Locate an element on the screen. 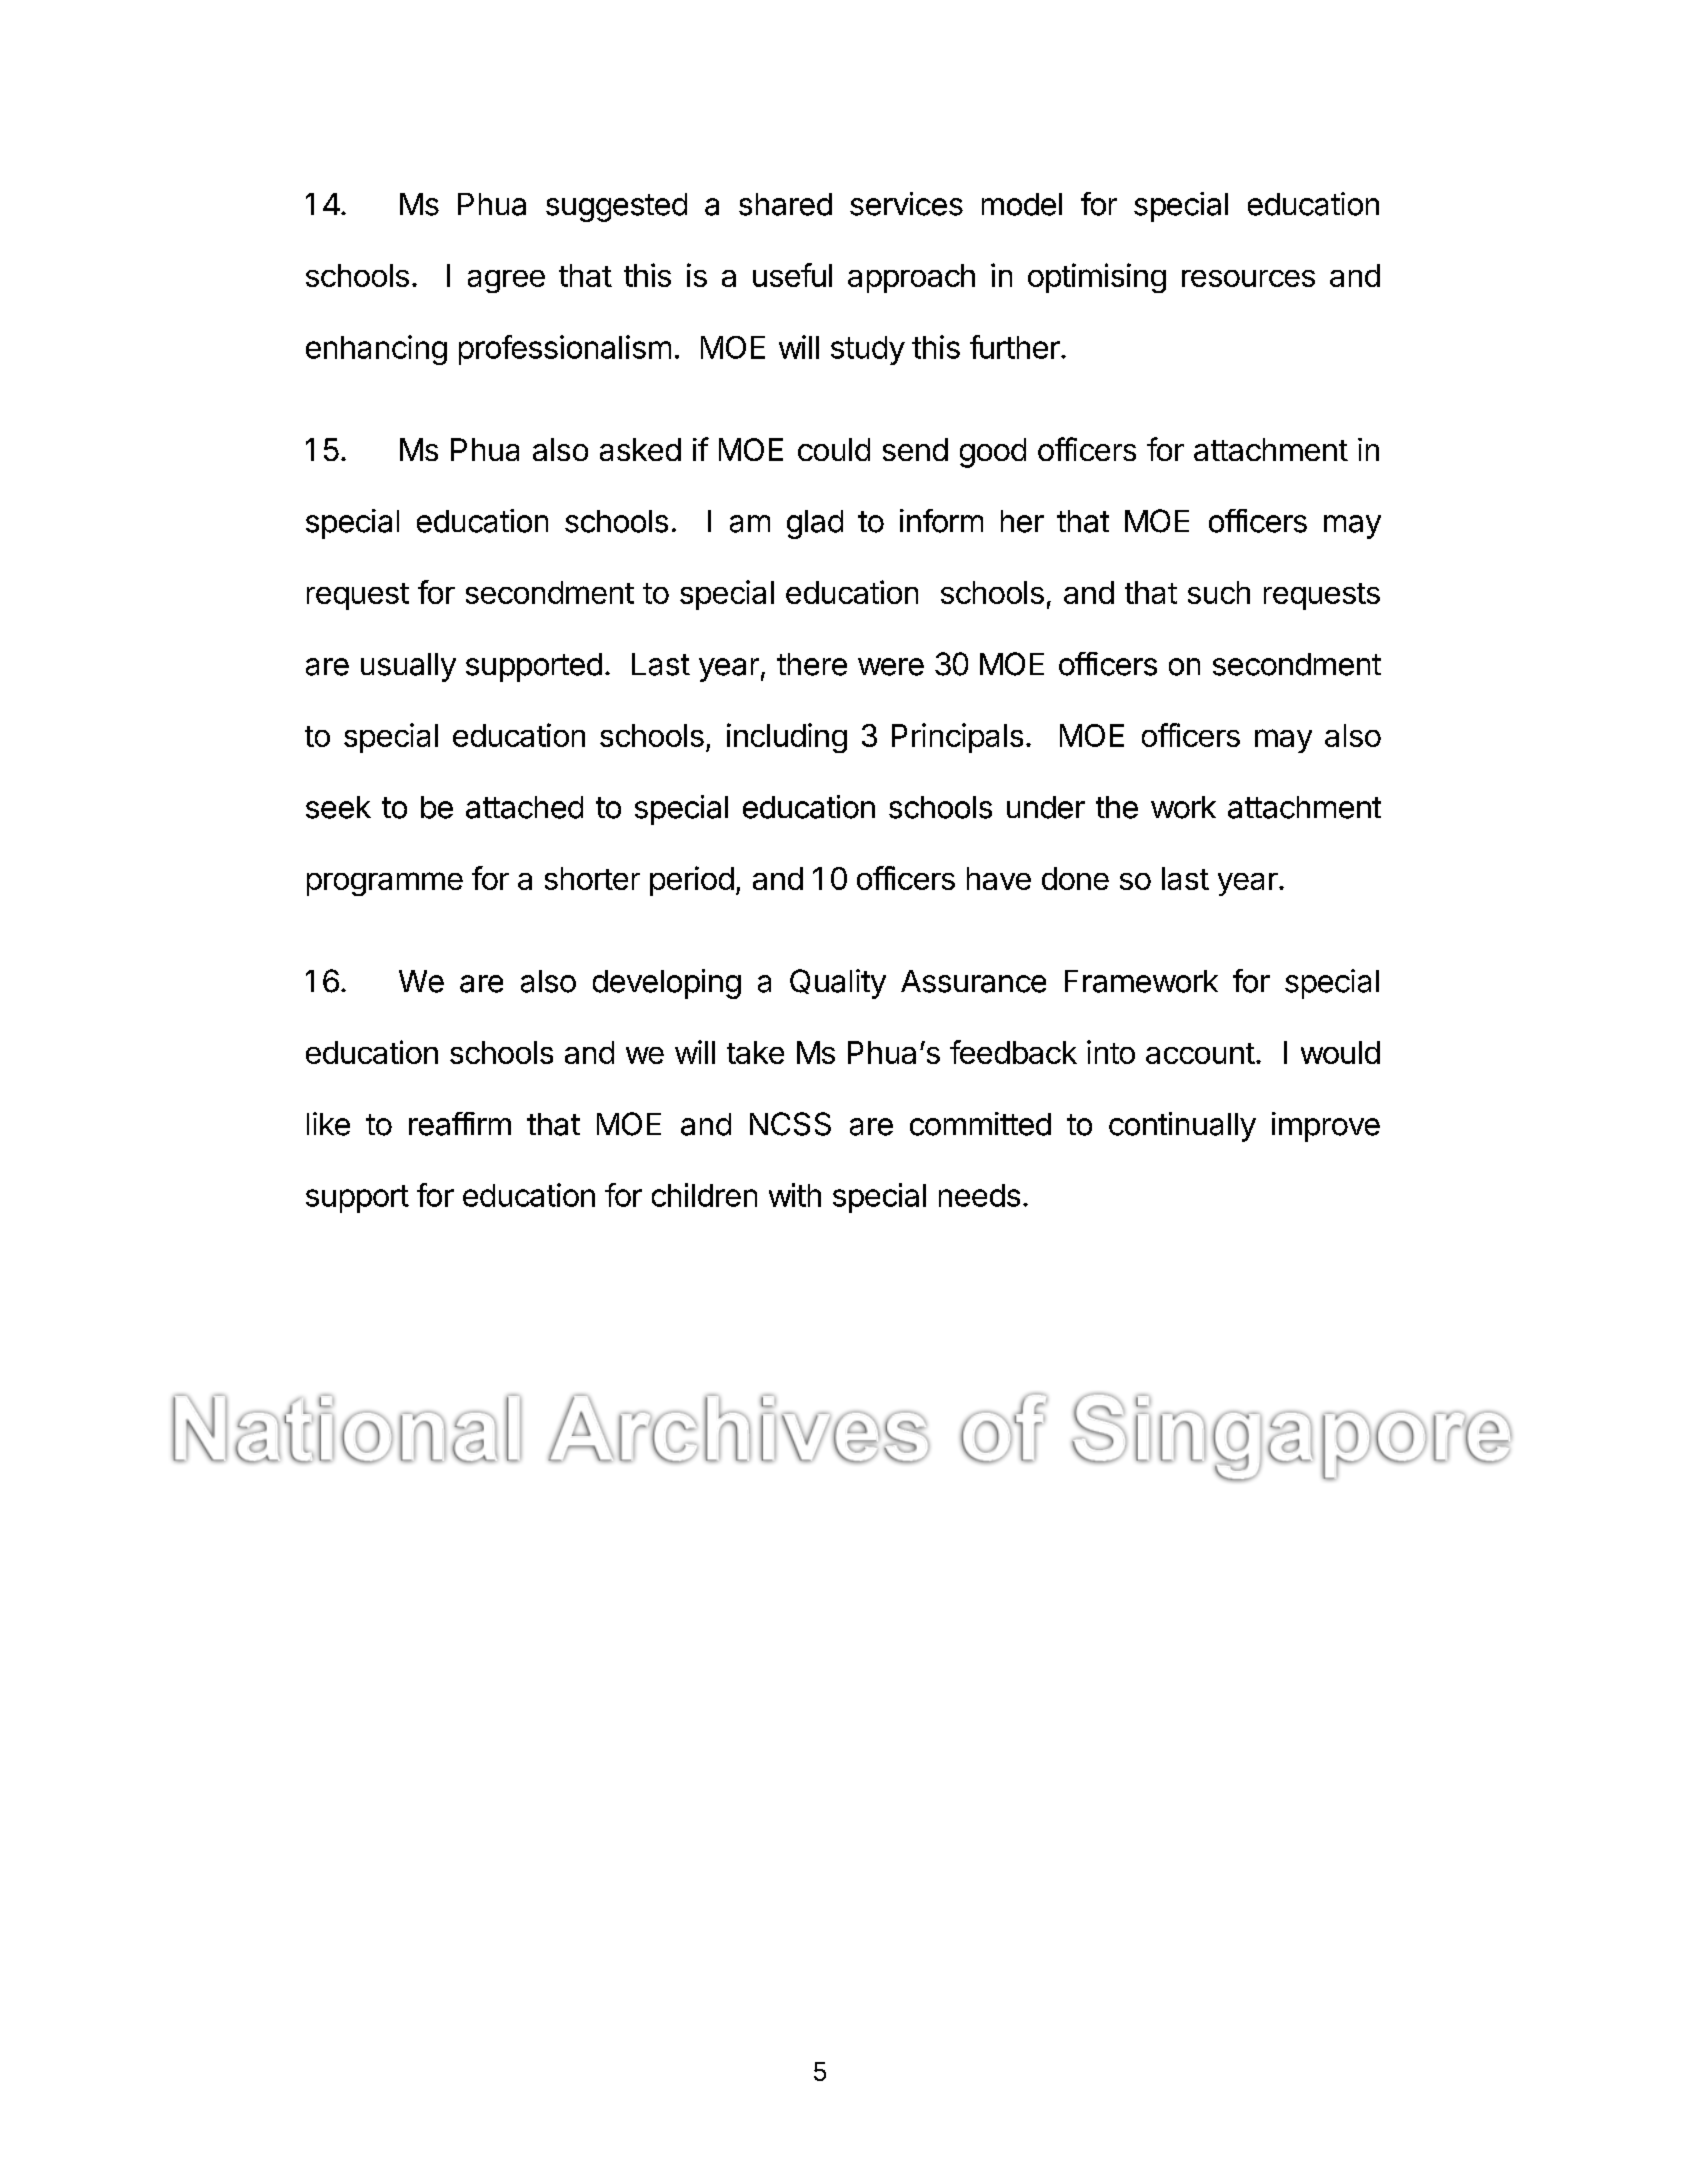 This screenshot has width=1685, height=2180. programme is located at coordinates (385, 884).
